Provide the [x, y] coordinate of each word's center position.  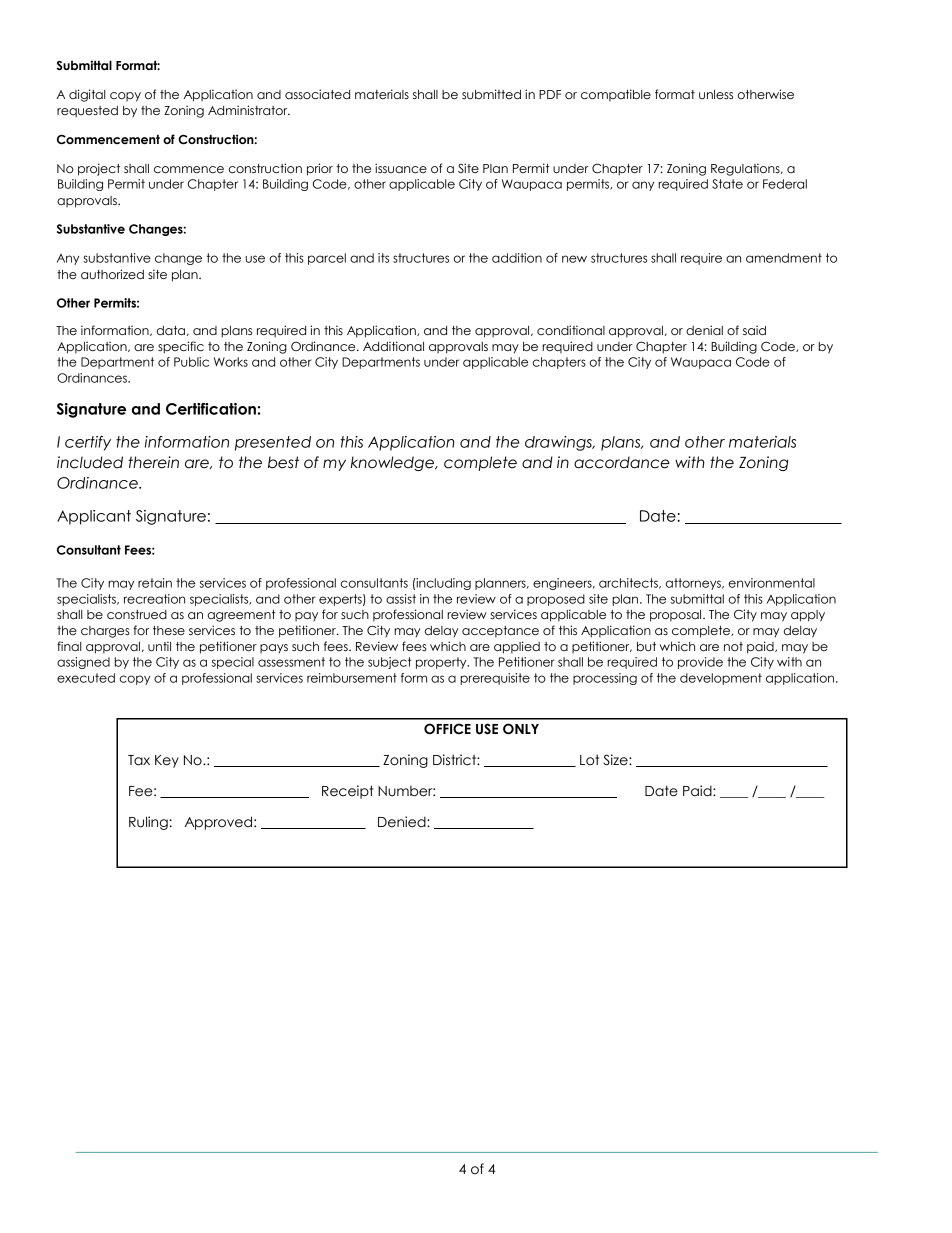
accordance [622, 462]
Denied [403, 822]
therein [153, 462]
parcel [327, 259]
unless [716, 94]
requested [87, 112]
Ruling [148, 823]
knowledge [393, 463]
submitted [491, 94]
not [733, 646]
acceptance [500, 632]
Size [616, 760]
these [169, 630]
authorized [112, 274]
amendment [784, 258]
